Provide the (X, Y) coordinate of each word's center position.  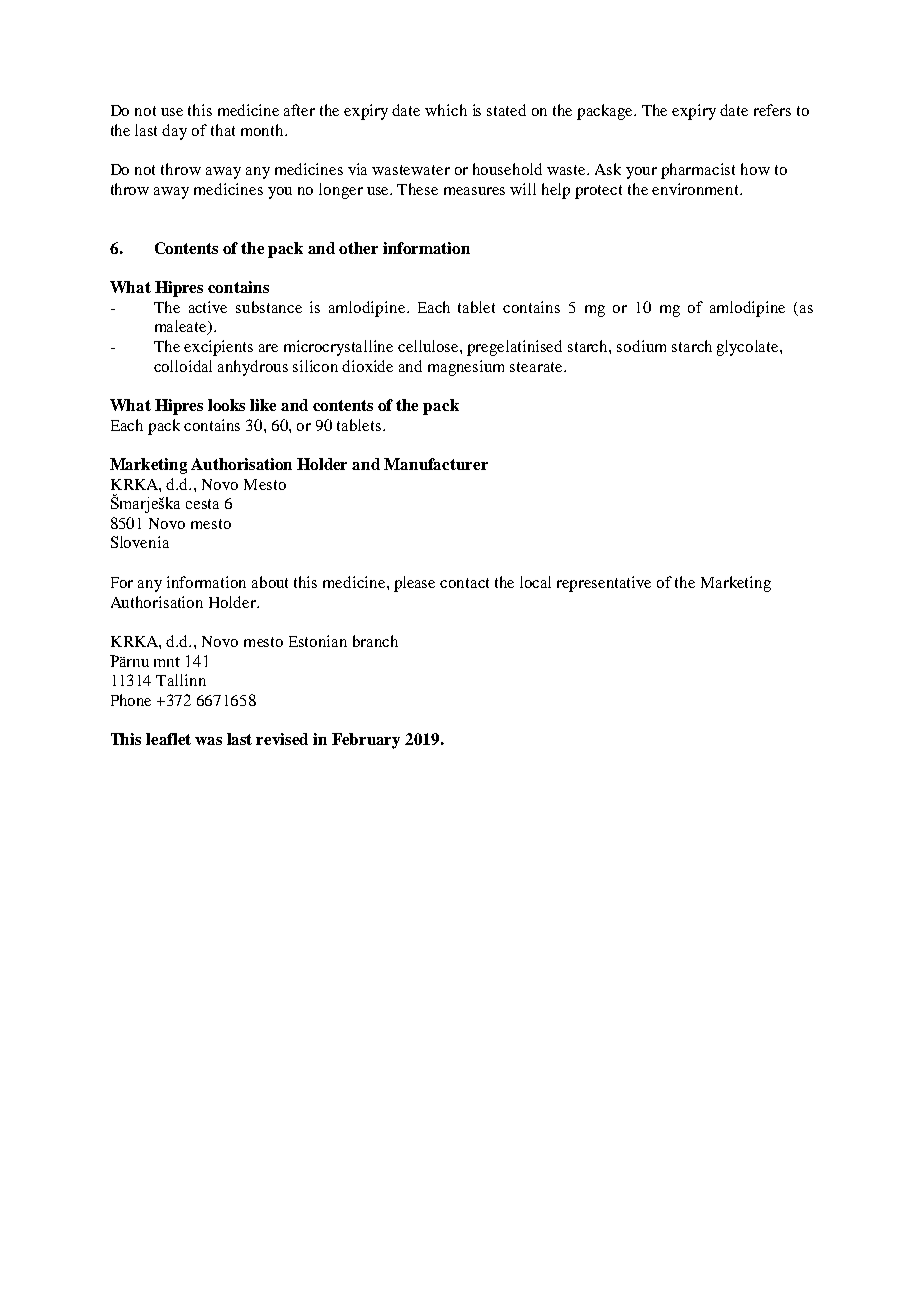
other (358, 248)
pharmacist (698, 171)
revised (282, 739)
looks (226, 405)
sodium (641, 346)
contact (464, 583)
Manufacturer (436, 464)
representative (604, 584)
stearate (537, 367)
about (270, 582)
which (446, 110)
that (223, 130)
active (208, 307)
